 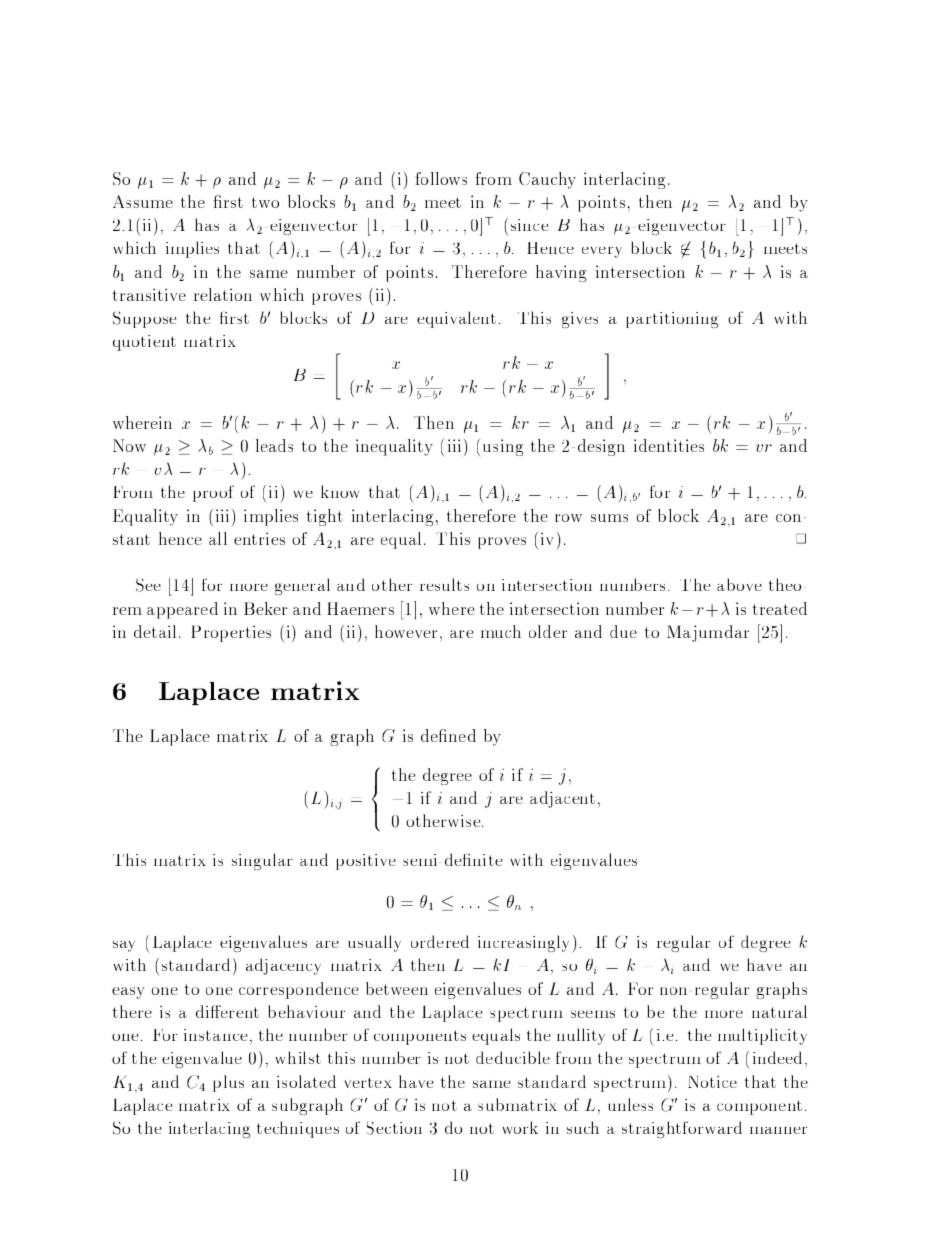 I want to click on adjacent, so click(x=562, y=799).
